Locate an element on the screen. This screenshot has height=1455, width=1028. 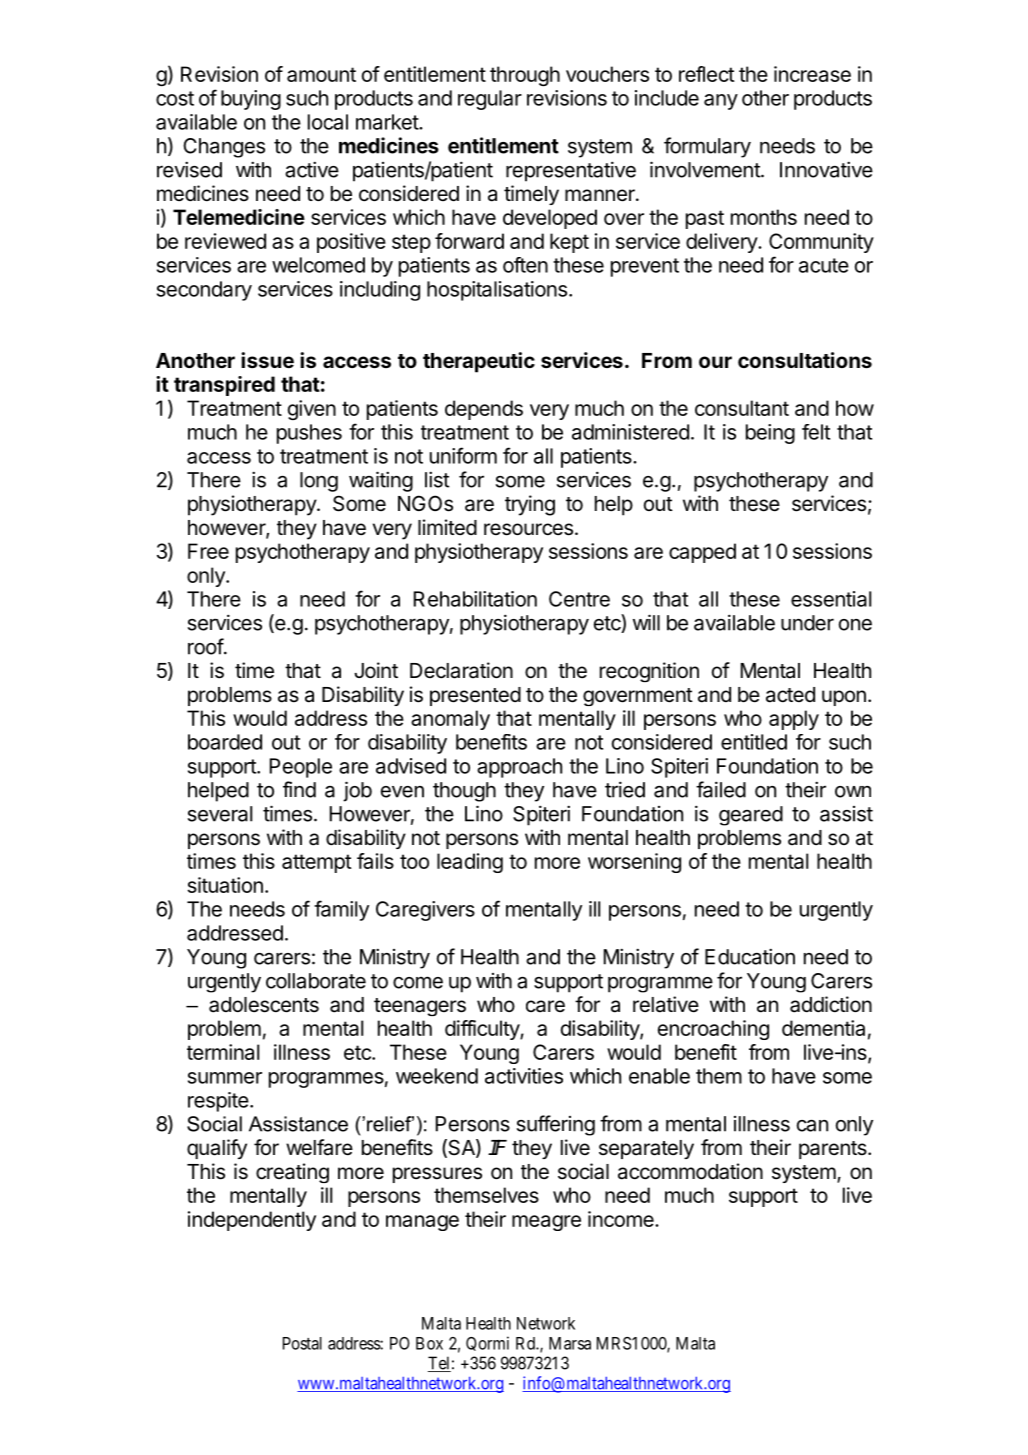
dementia is located at coordinates (823, 1028).
